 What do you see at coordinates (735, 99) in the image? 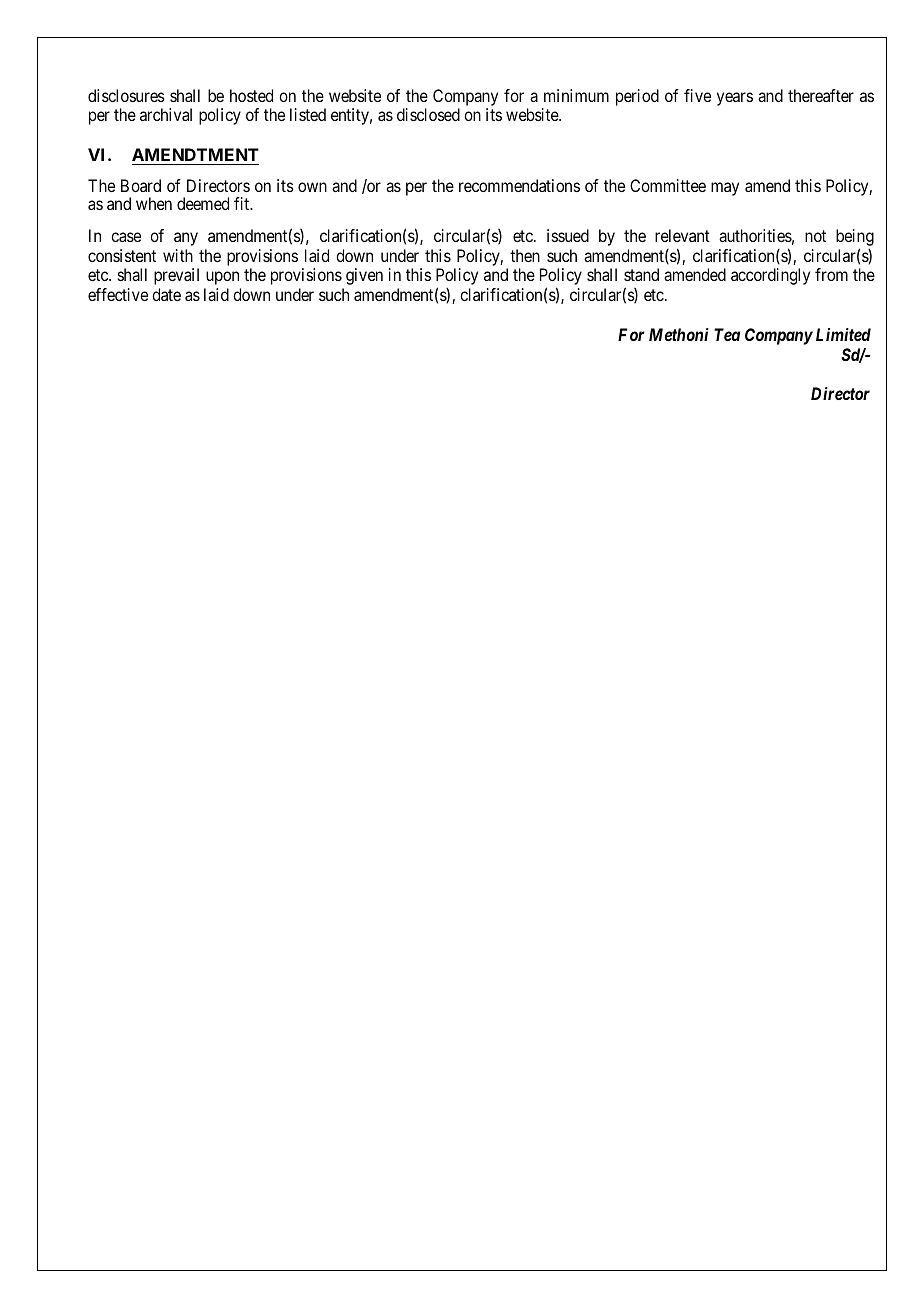
I see `years` at bounding box center [735, 99].
